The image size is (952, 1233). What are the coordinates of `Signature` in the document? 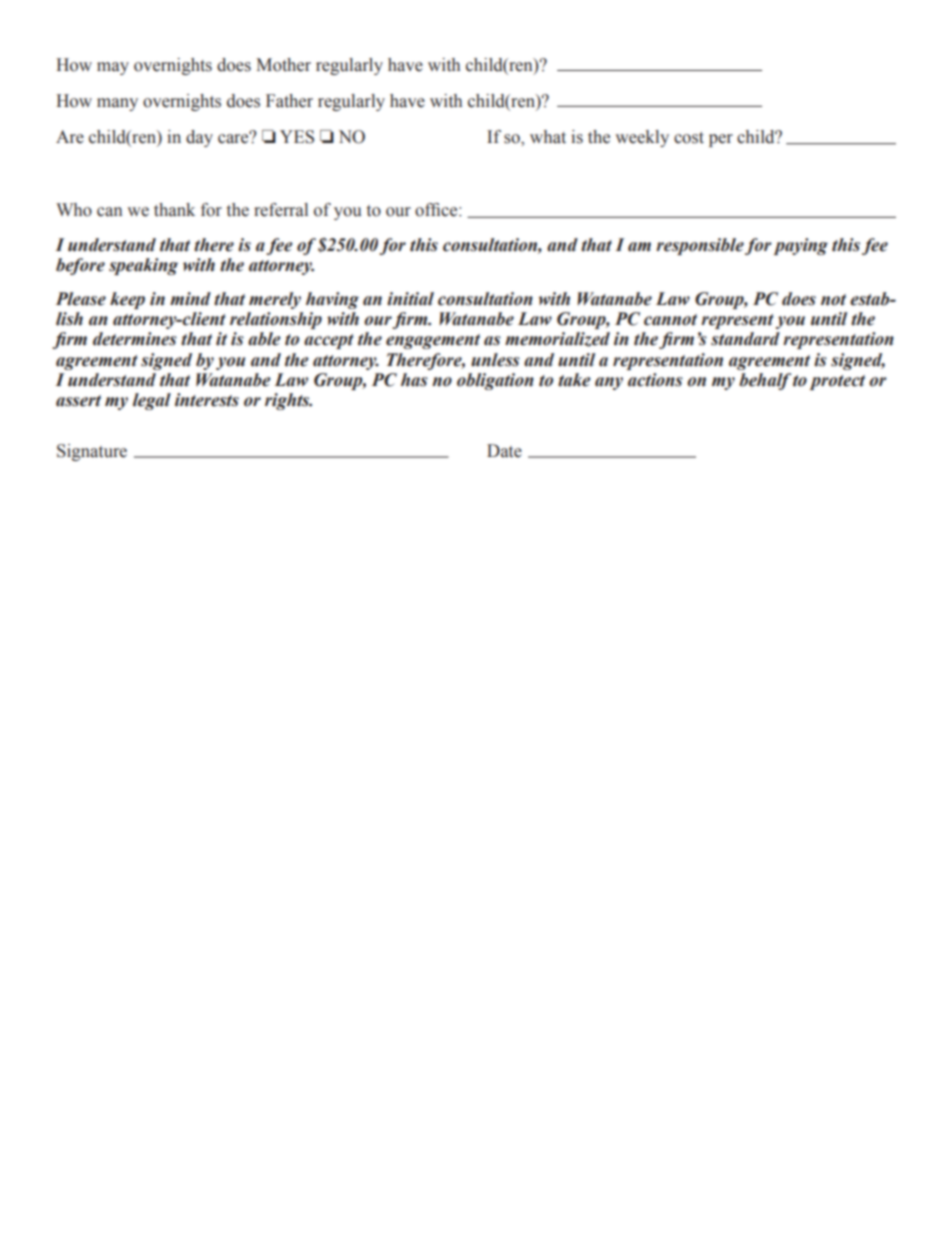 It's located at (92, 452).
